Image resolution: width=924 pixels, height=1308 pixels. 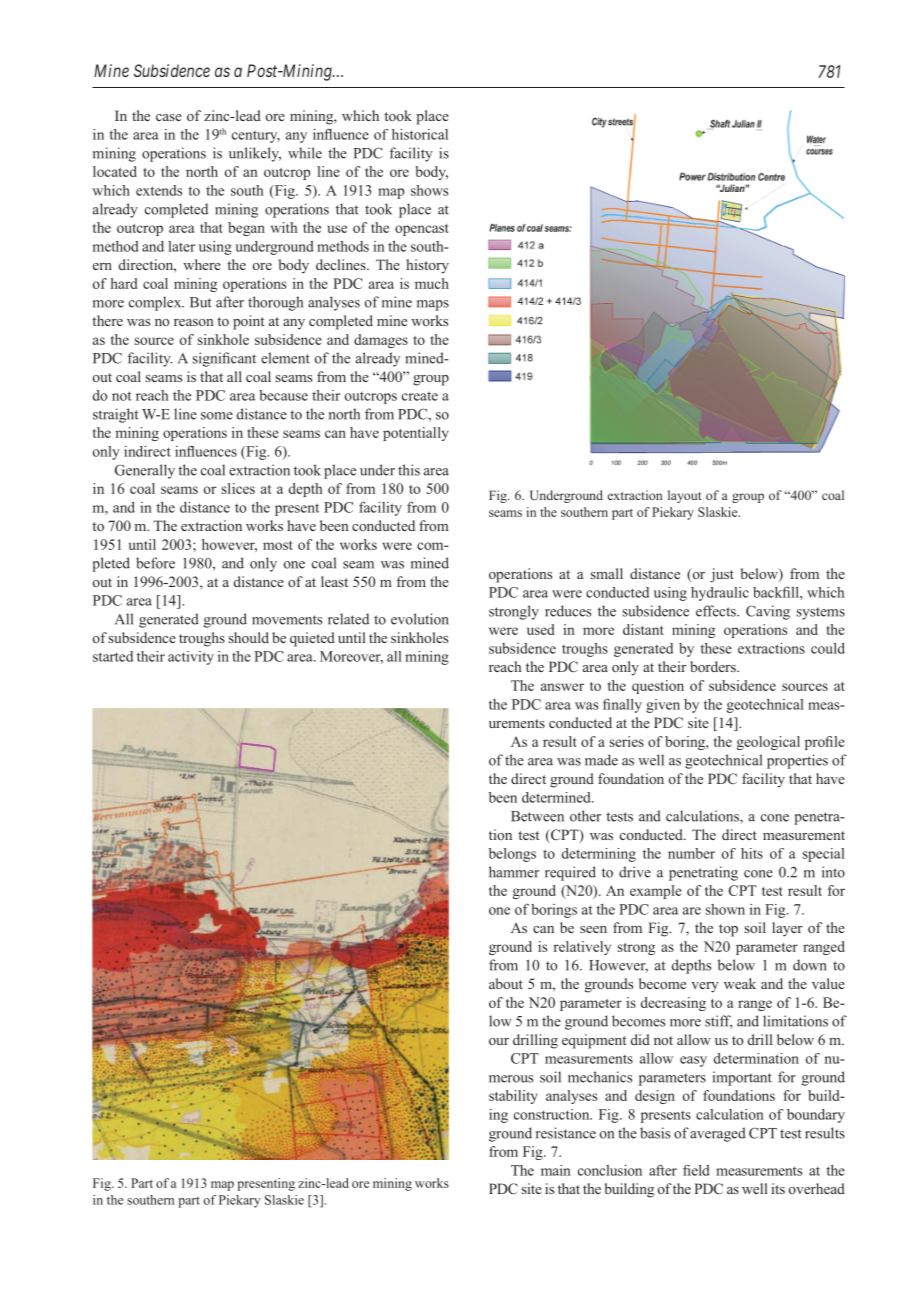 I want to click on shows, so click(x=429, y=190).
